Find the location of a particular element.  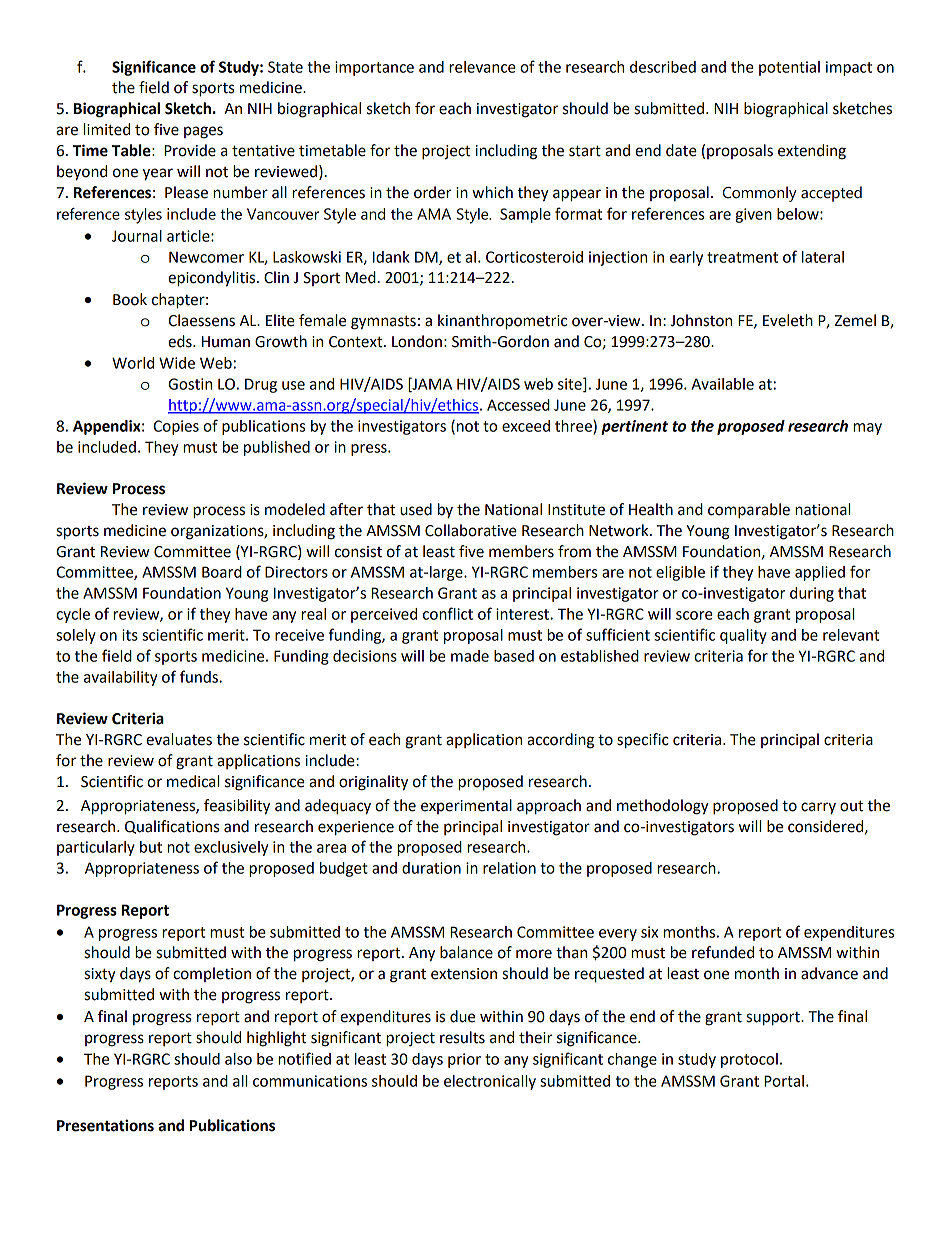

potential is located at coordinates (789, 68).
